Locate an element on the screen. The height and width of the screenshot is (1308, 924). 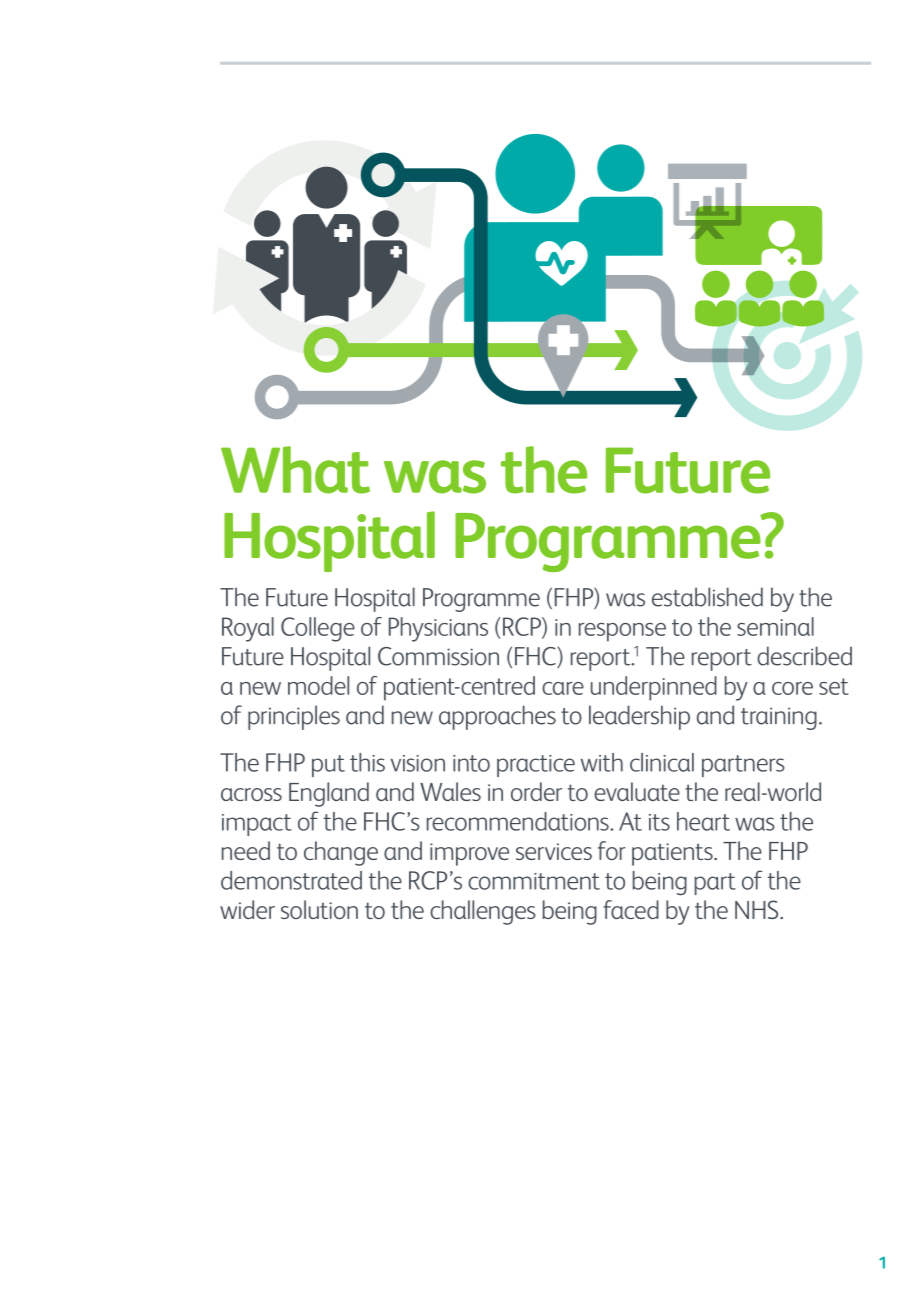
What is located at coordinates (295, 470).
